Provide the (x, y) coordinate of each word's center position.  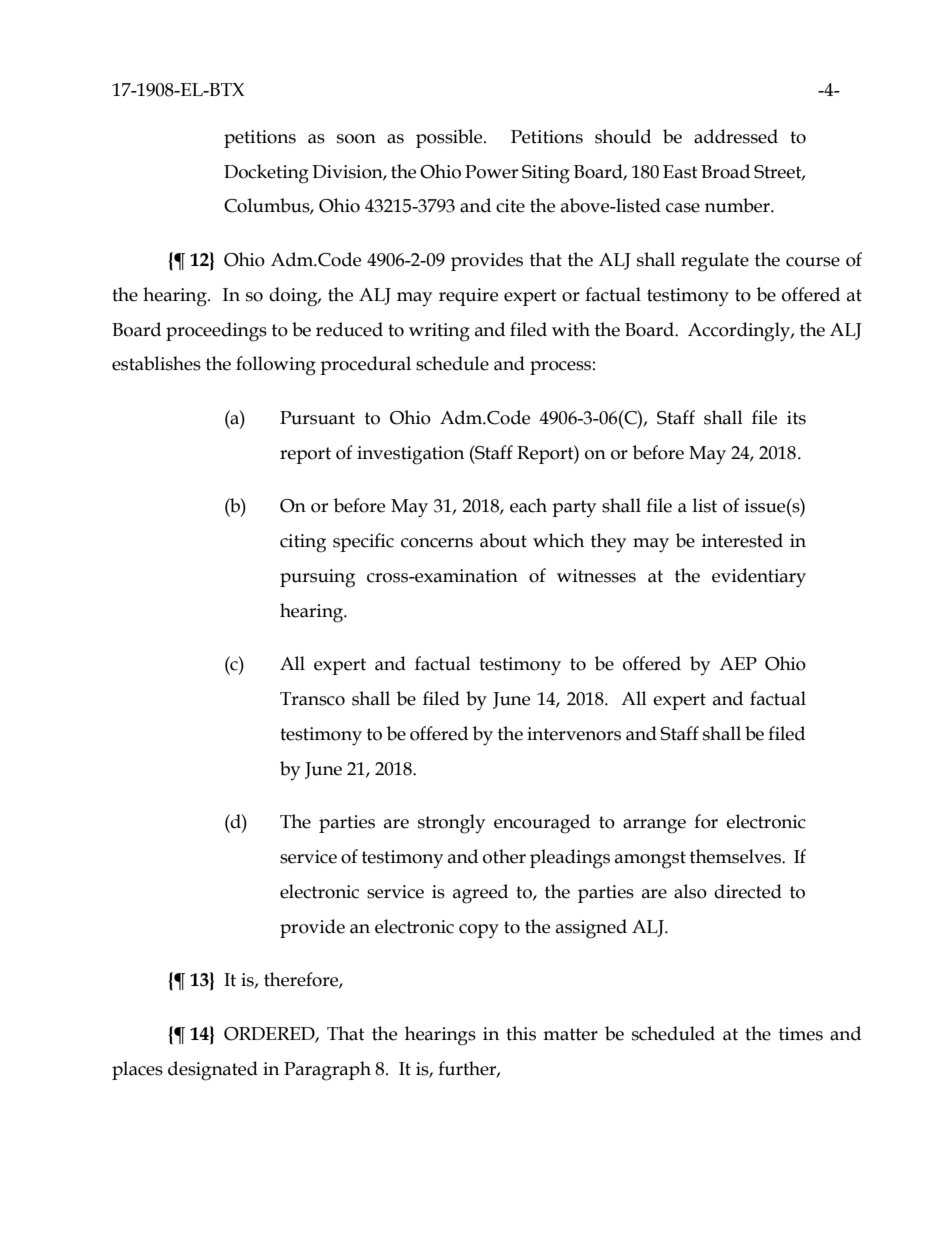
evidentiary (759, 578)
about (503, 540)
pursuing (317, 578)
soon (356, 139)
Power (491, 172)
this (521, 1033)
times (801, 1034)
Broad (725, 171)
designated (213, 1071)
